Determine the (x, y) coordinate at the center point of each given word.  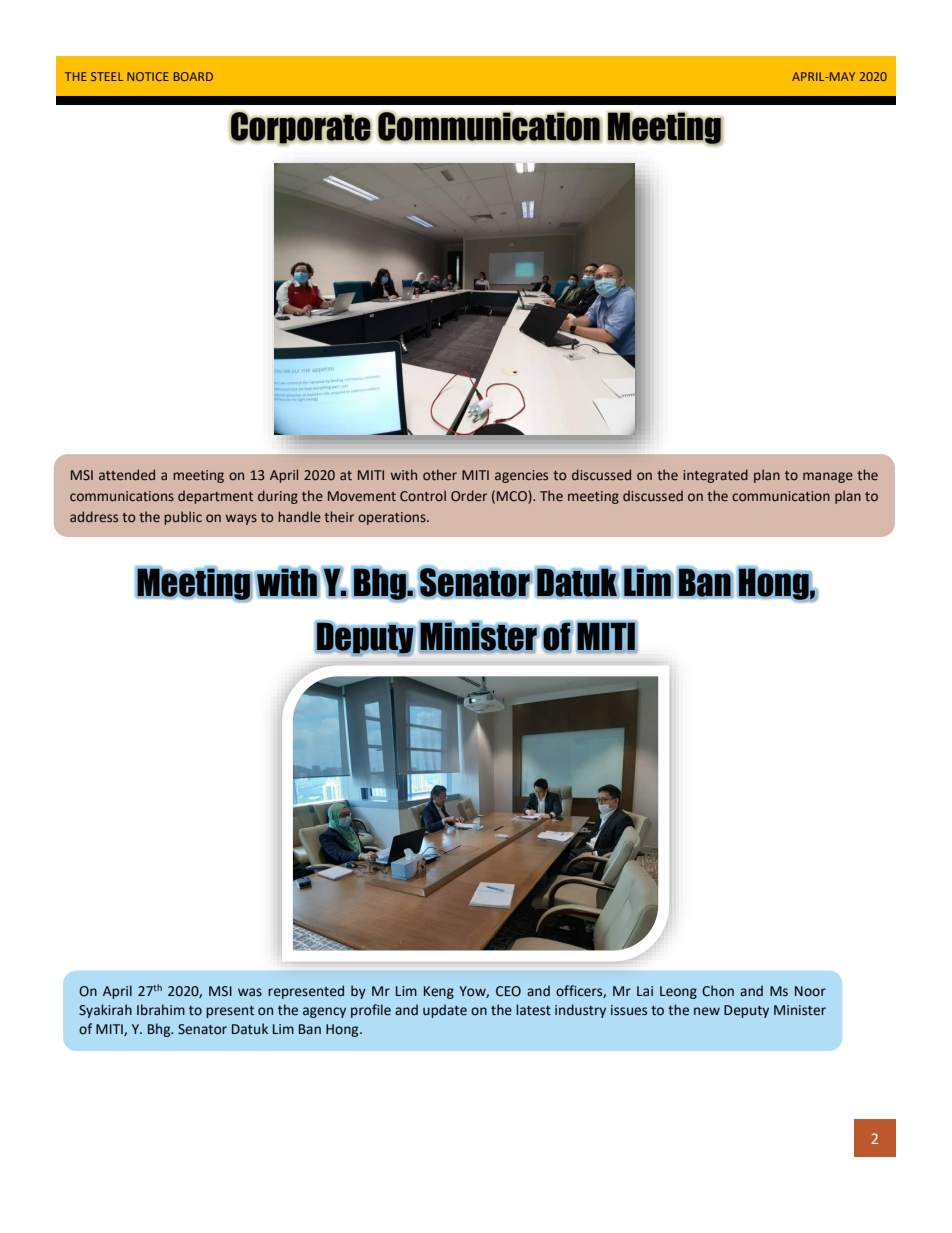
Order (469, 496)
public (183, 518)
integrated (715, 476)
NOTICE (148, 76)
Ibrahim (161, 1010)
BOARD (193, 76)
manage (828, 477)
